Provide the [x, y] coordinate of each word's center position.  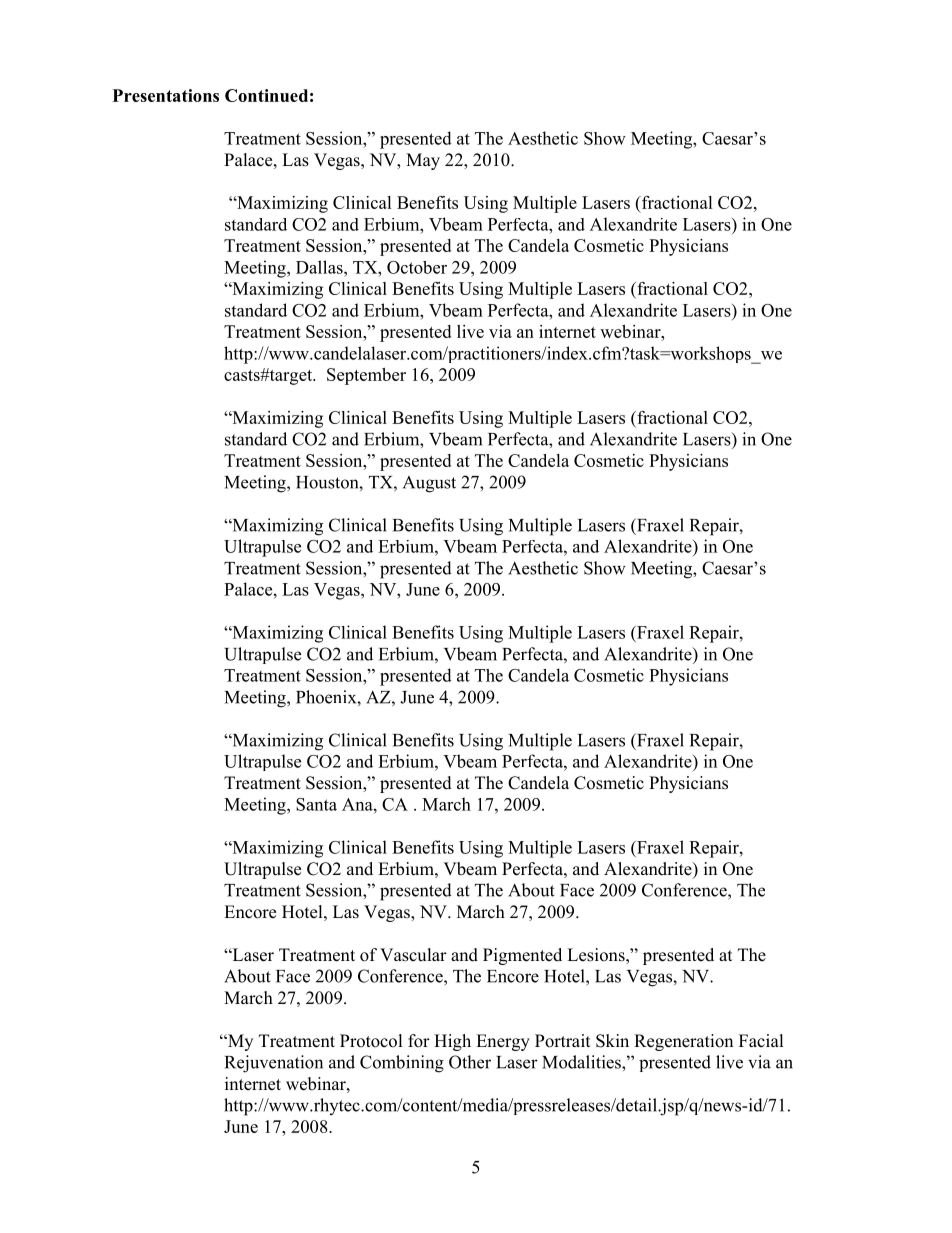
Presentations [166, 95]
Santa [316, 804]
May [423, 161]
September [366, 376]
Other [470, 1062]
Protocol [371, 1041]
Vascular [413, 955]
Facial [761, 1040]
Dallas [320, 267]
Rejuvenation [274, 1064]
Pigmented [522, 956]
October [417, 267]
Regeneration [683, 1042]
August [429, 484]
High [452, 1042]
